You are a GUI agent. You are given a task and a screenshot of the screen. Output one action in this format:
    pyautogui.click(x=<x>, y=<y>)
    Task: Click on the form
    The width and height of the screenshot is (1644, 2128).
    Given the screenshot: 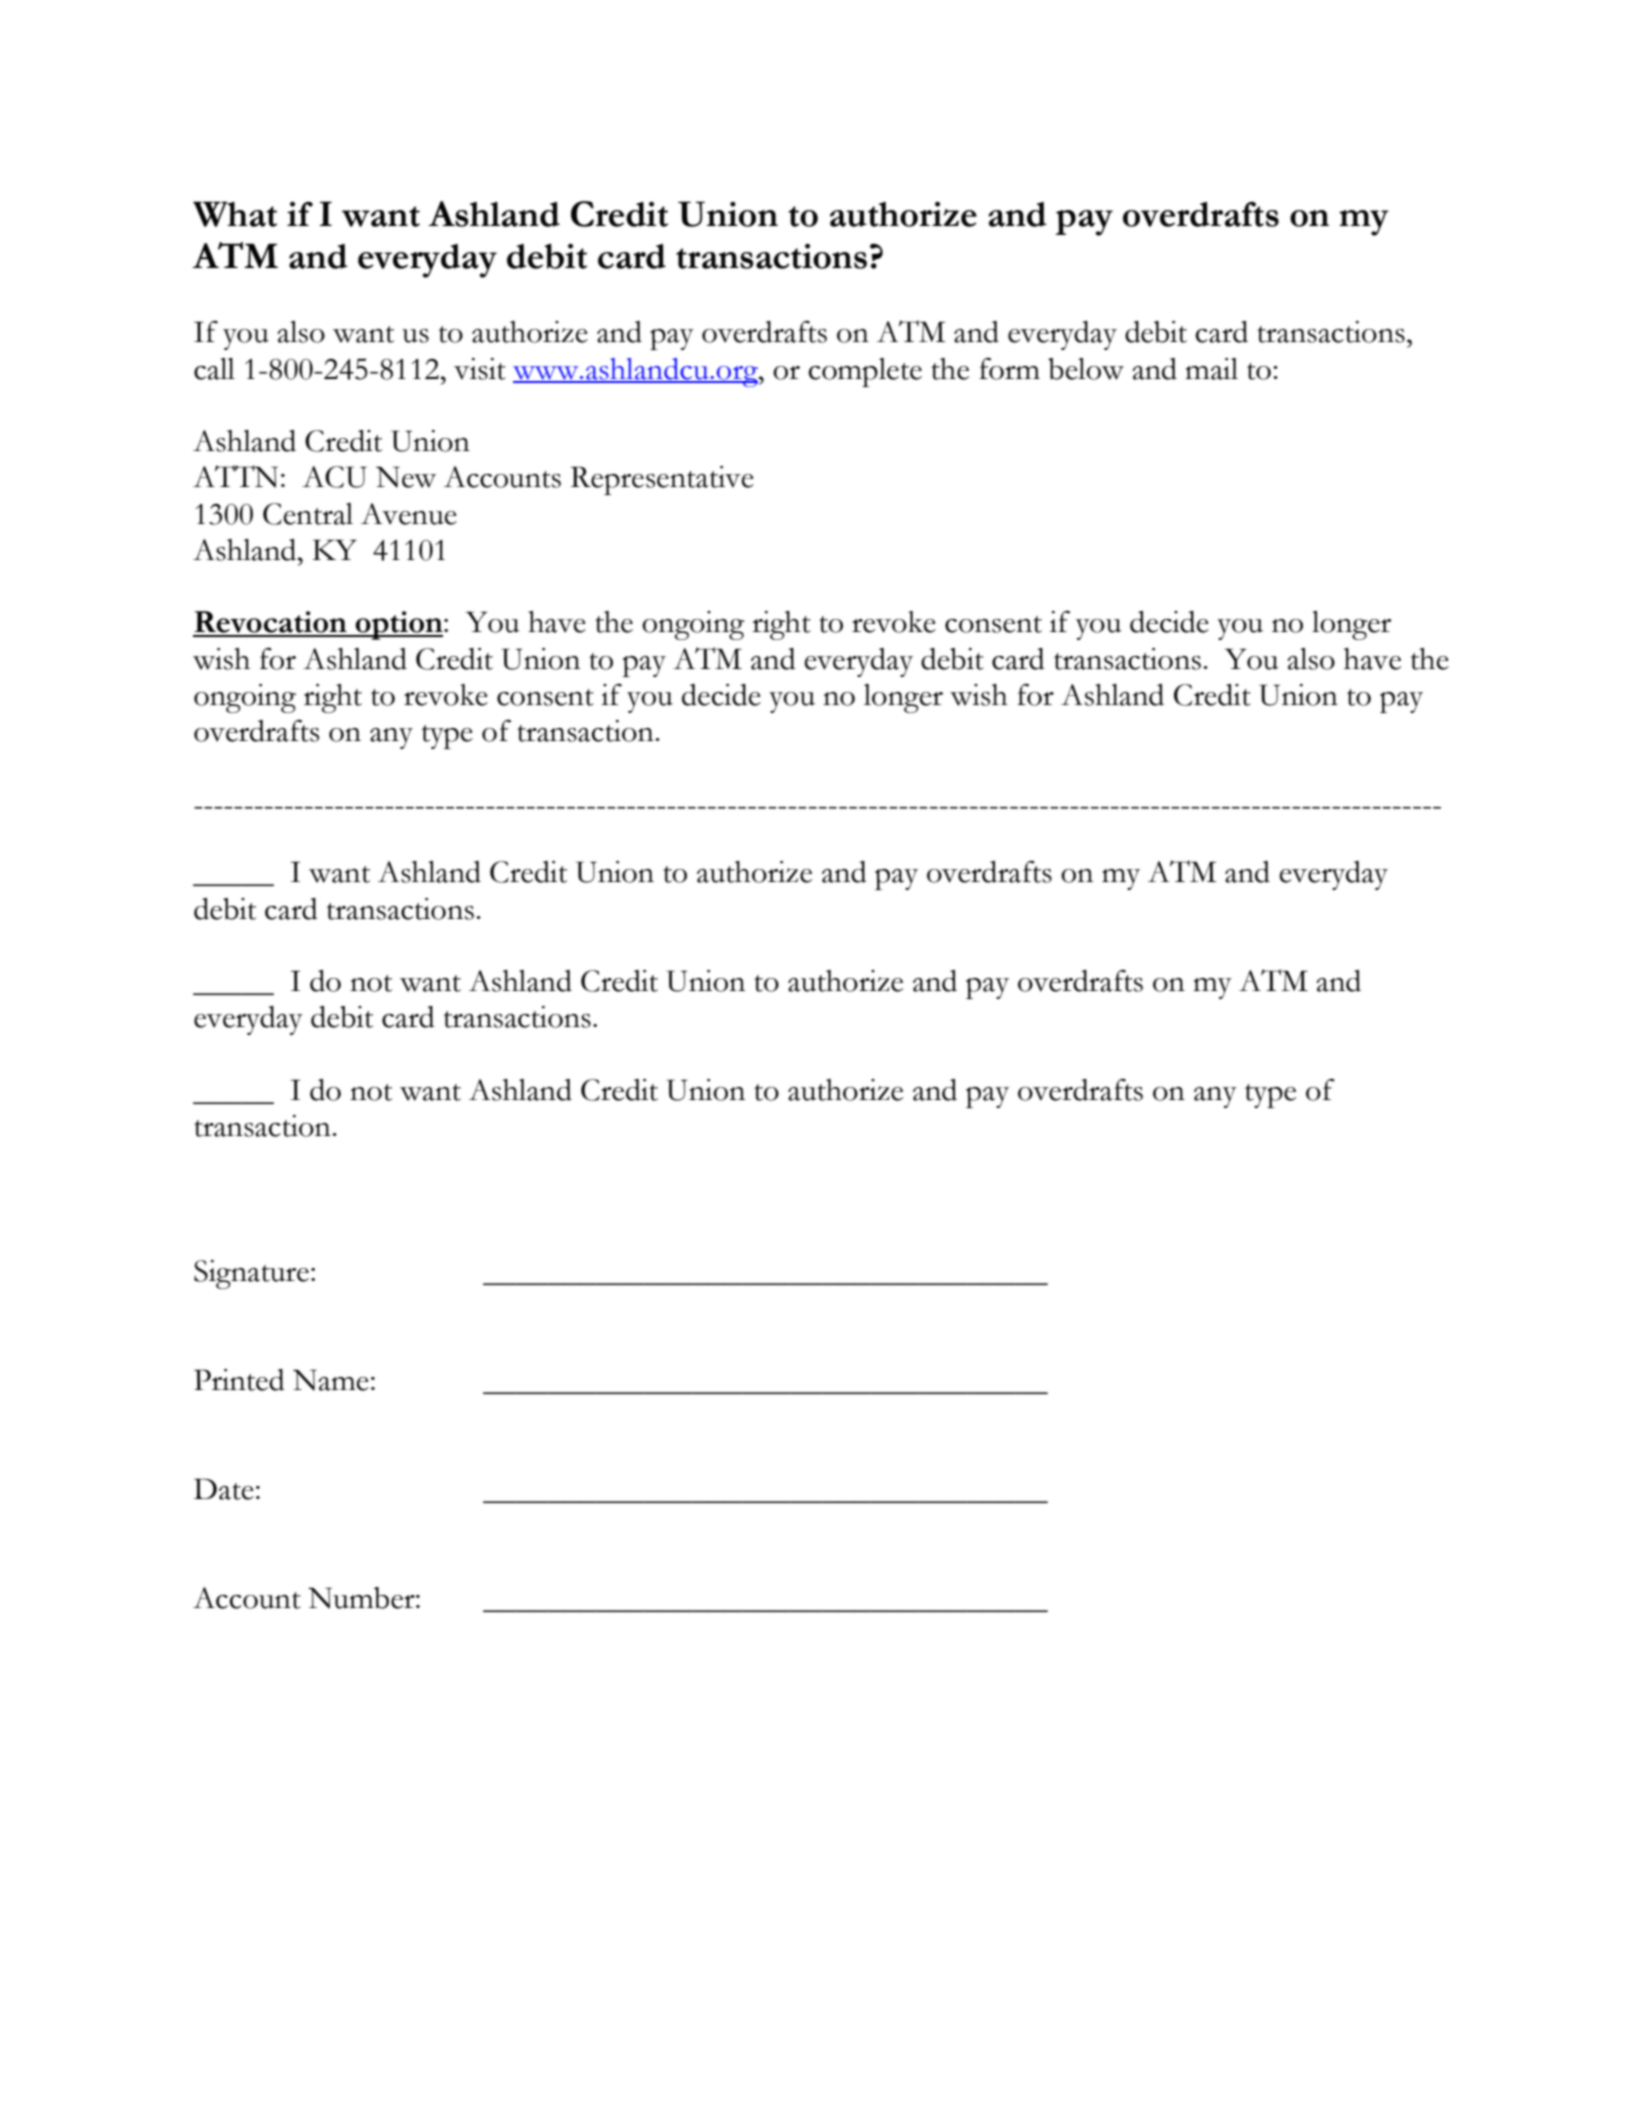 What is the action you would take?
    pyautogui.click(x=1009, y=369)
